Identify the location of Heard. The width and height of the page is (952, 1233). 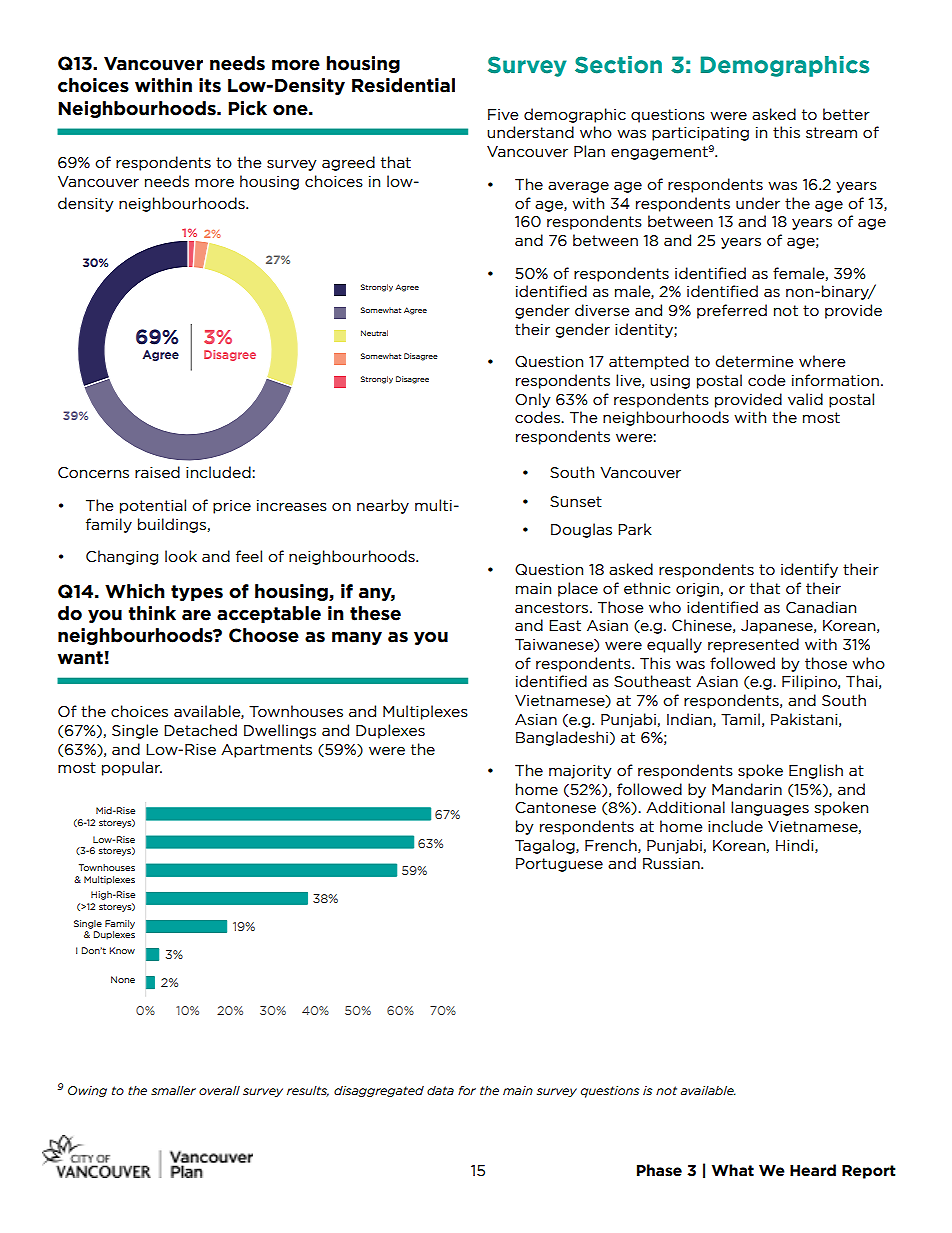
(813, 1170).
